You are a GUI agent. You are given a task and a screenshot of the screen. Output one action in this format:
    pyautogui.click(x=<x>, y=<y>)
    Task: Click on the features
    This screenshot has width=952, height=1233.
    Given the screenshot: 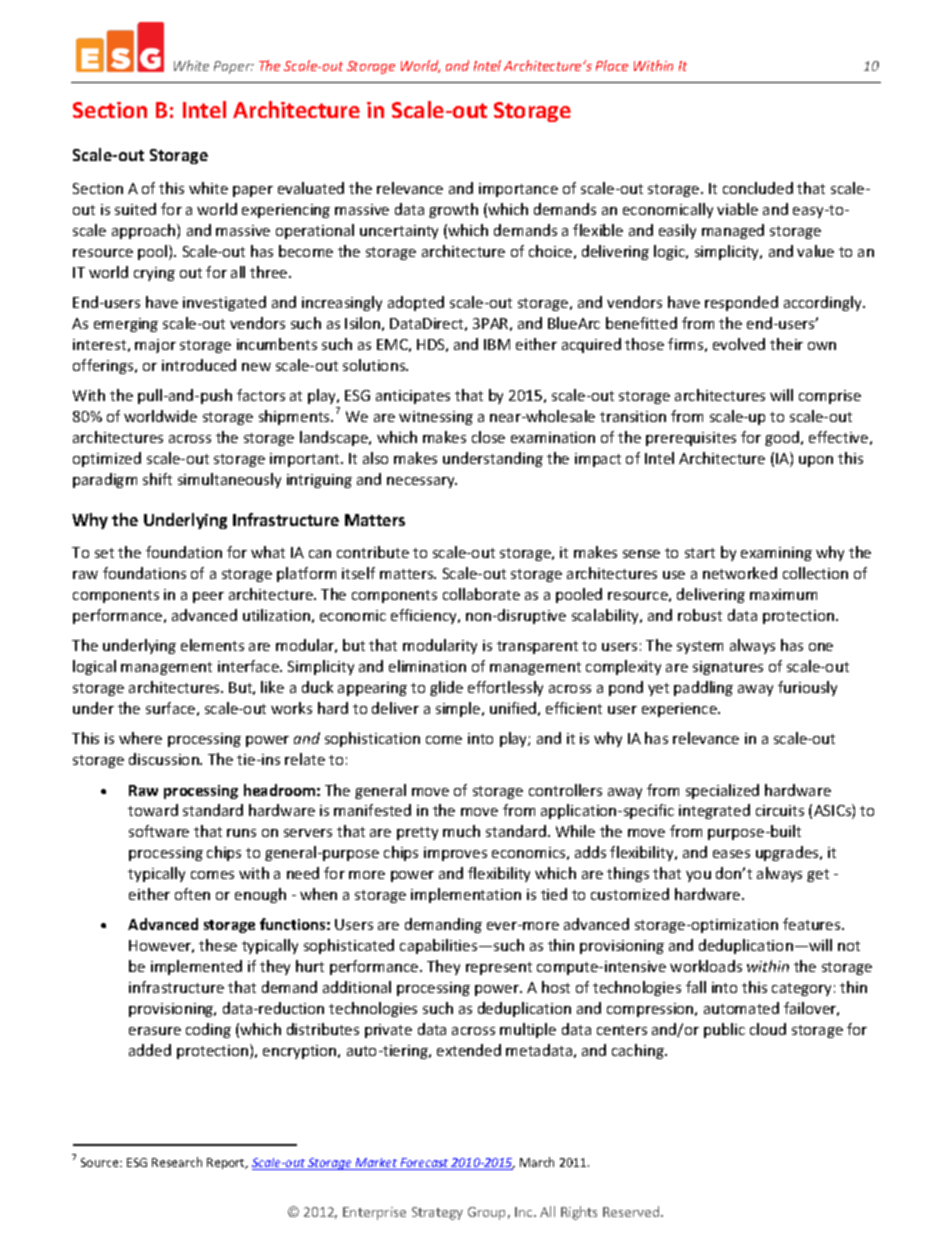 What is the action you would take?
    pyautogui.click(x=813, y=924)
